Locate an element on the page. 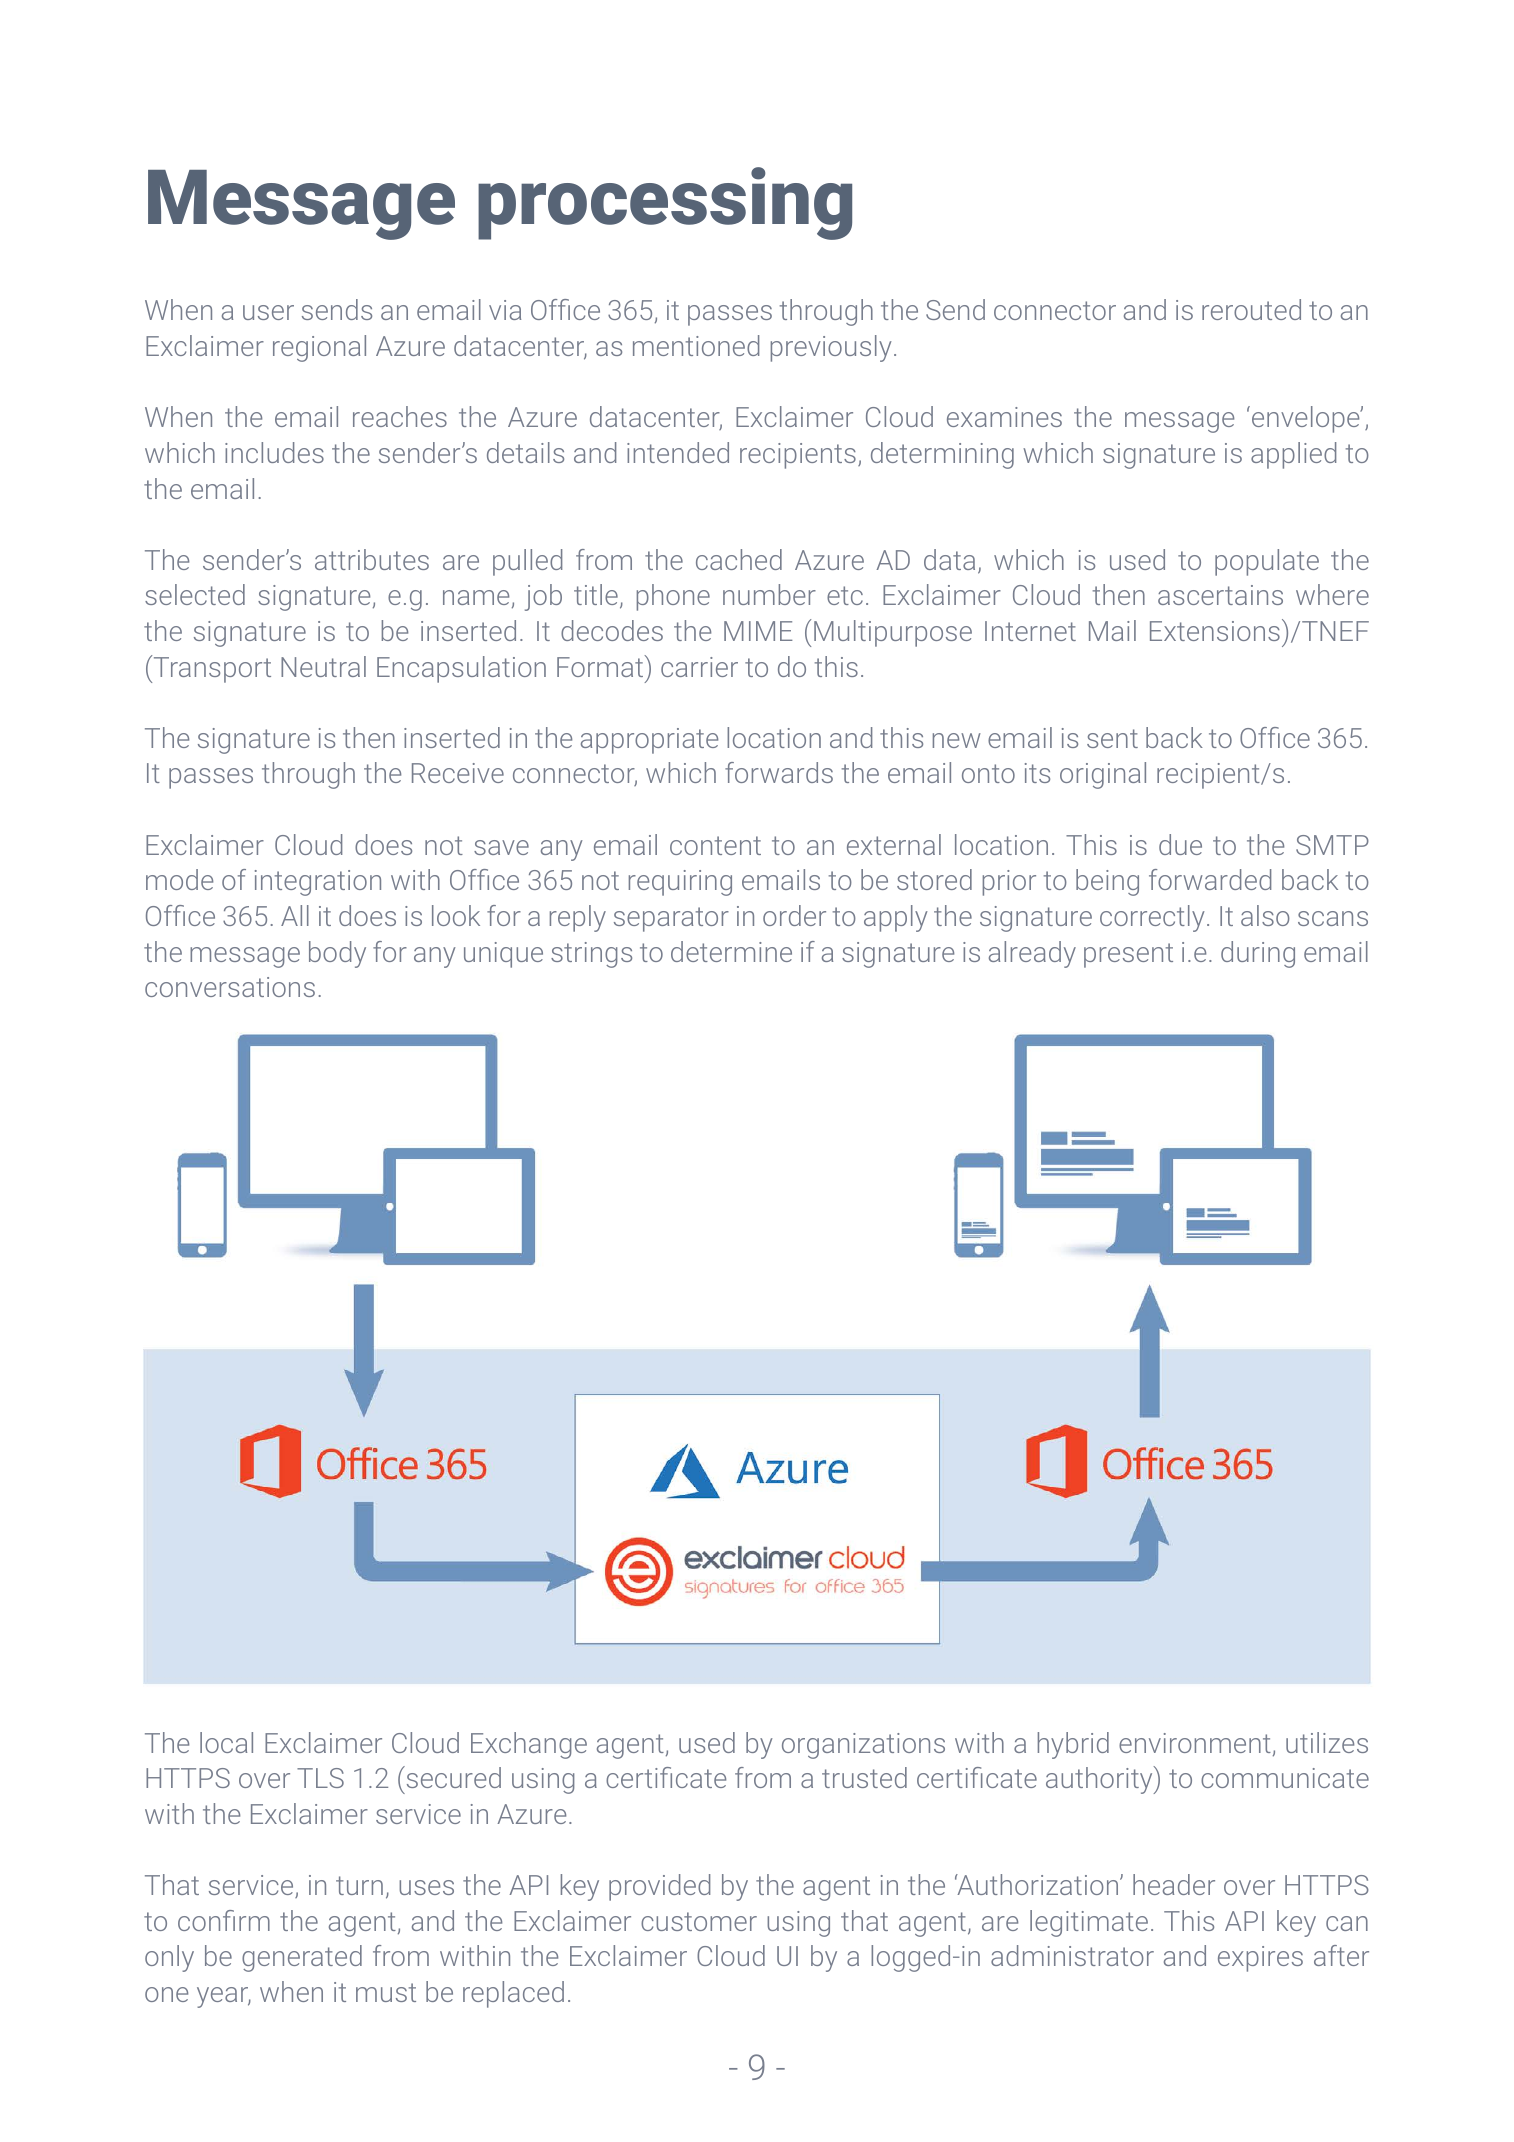 The height and width of the image is (2142, 1514). user is located at coordinates (268, 312).
